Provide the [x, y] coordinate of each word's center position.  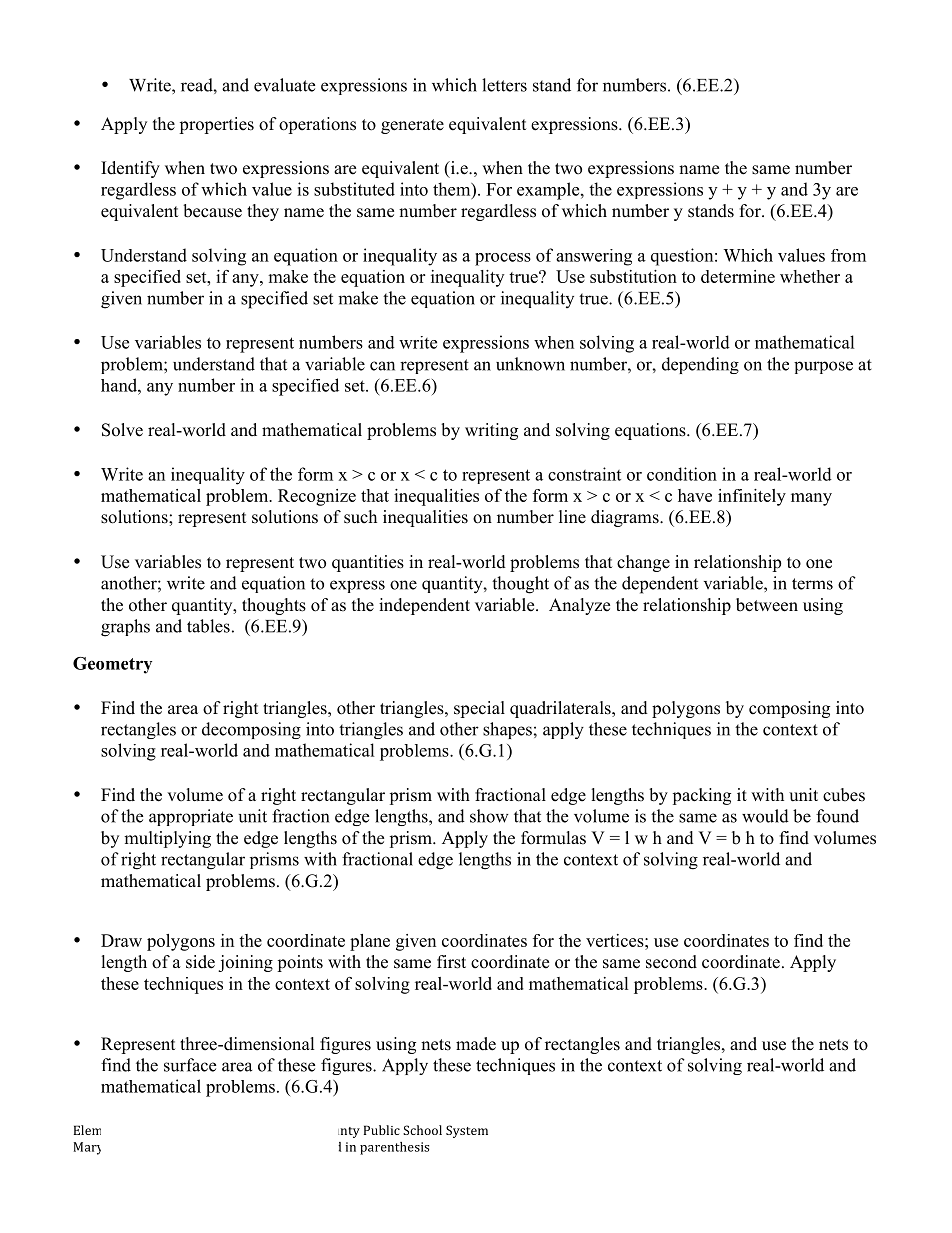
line [572, 517]
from [848, 255]
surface [190, 1065]
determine [738, 276]
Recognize [317, 497]
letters [504, 85]
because [212, 211]
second [671, 962]
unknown [530, 364]
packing [702, 796]
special [479, 709]
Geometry [112, 665]
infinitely [752, 497]
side [200, 962]
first [451, 962]
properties [216, 125]
